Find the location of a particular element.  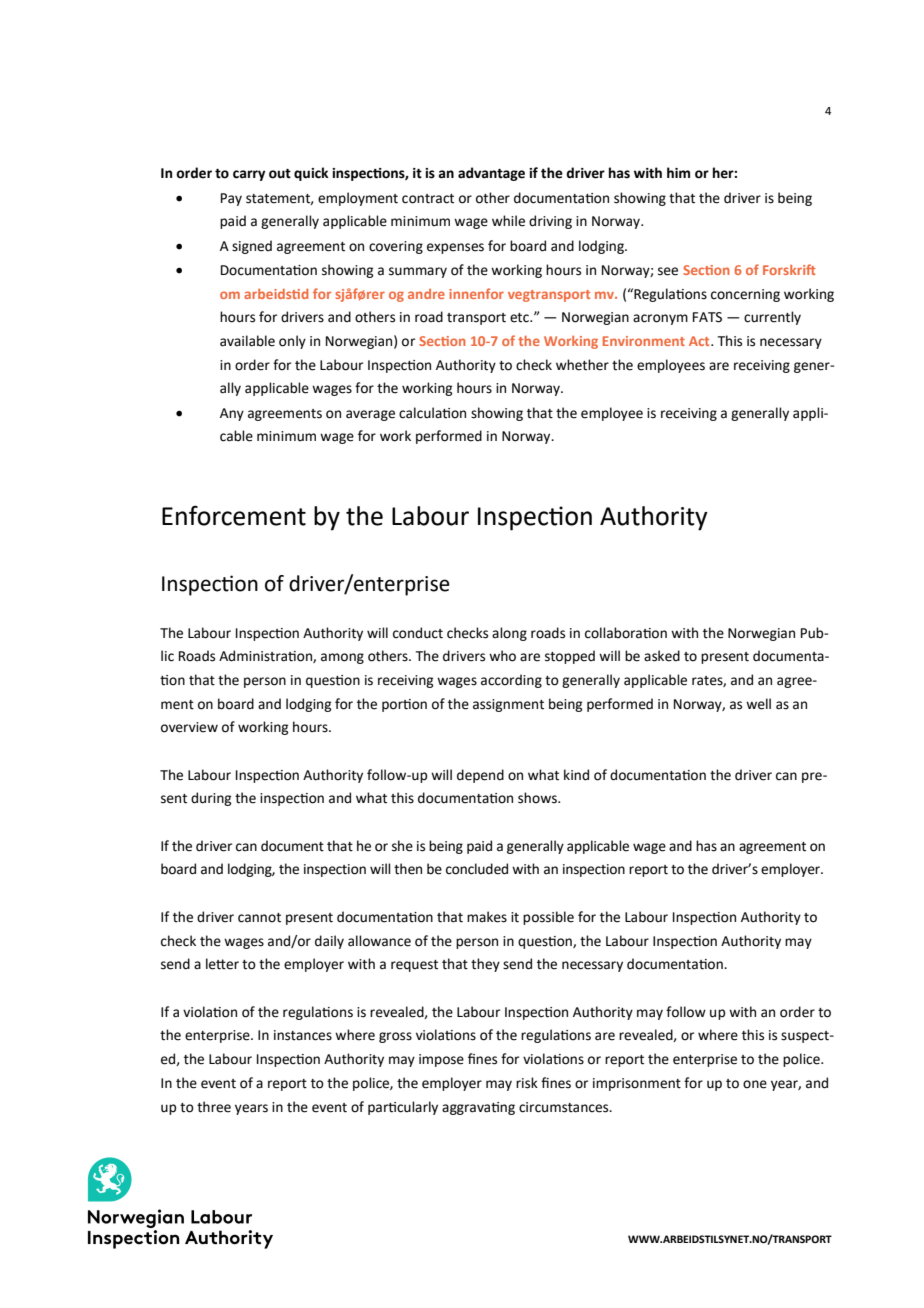

aggravating is located at coordinates (478, 1108).
